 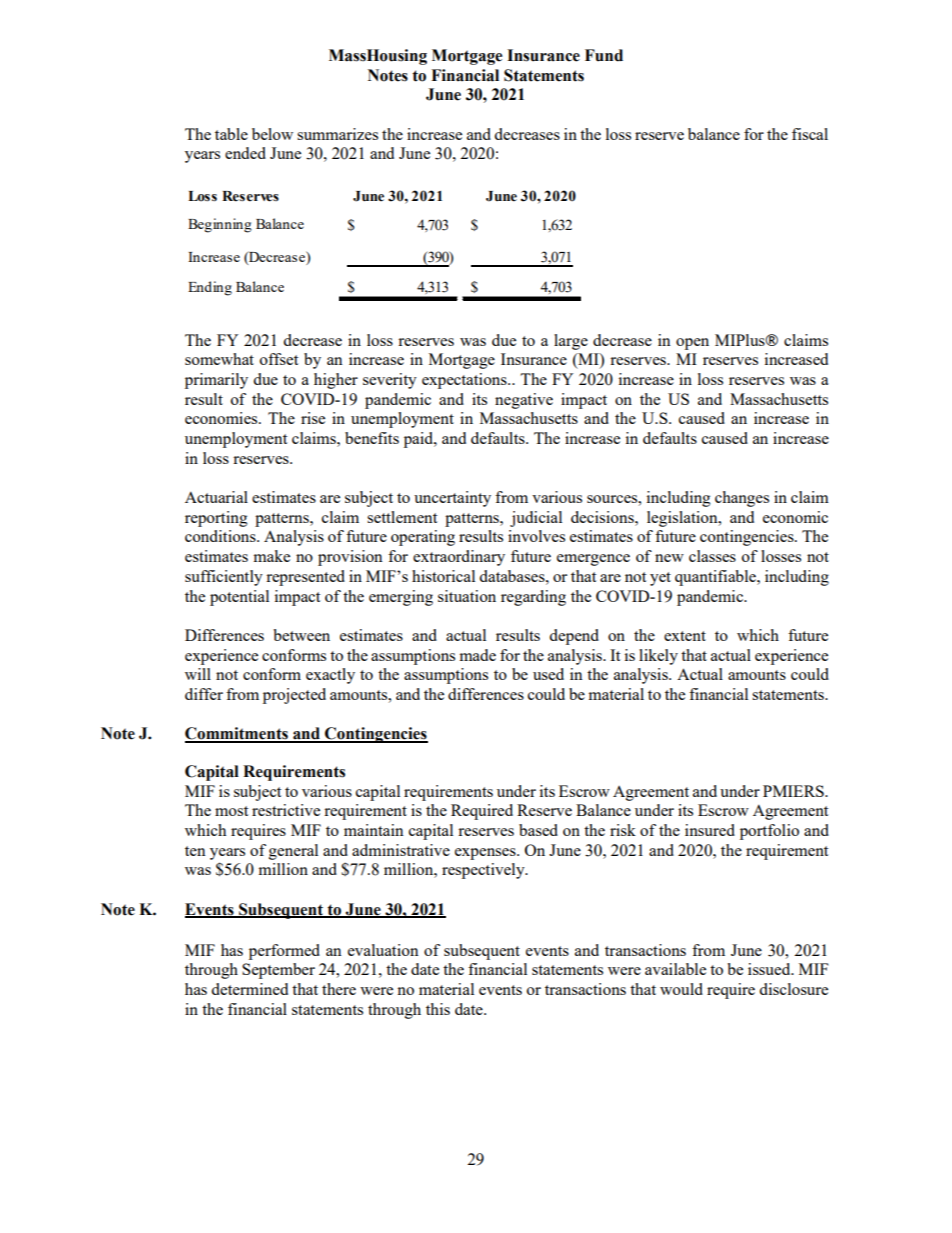 I want to click on fiscal, so click(x=810, y=134).
